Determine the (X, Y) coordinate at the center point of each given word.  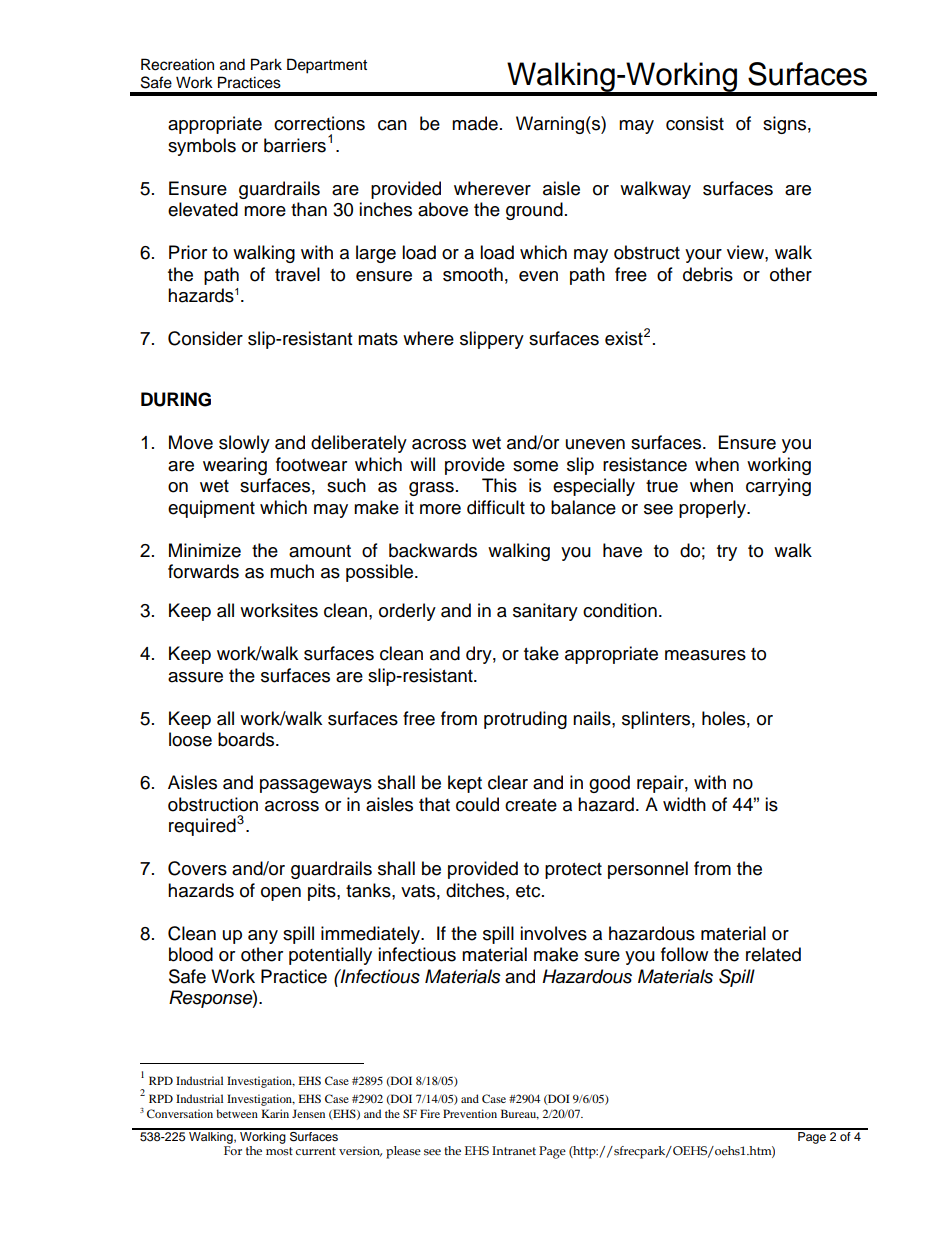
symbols (202, 147)
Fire (430, 1113)
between (237, 1113)
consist (695, 123)
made (475, 123)
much (292, 571)
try (727, 553)
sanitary (545, 612)
